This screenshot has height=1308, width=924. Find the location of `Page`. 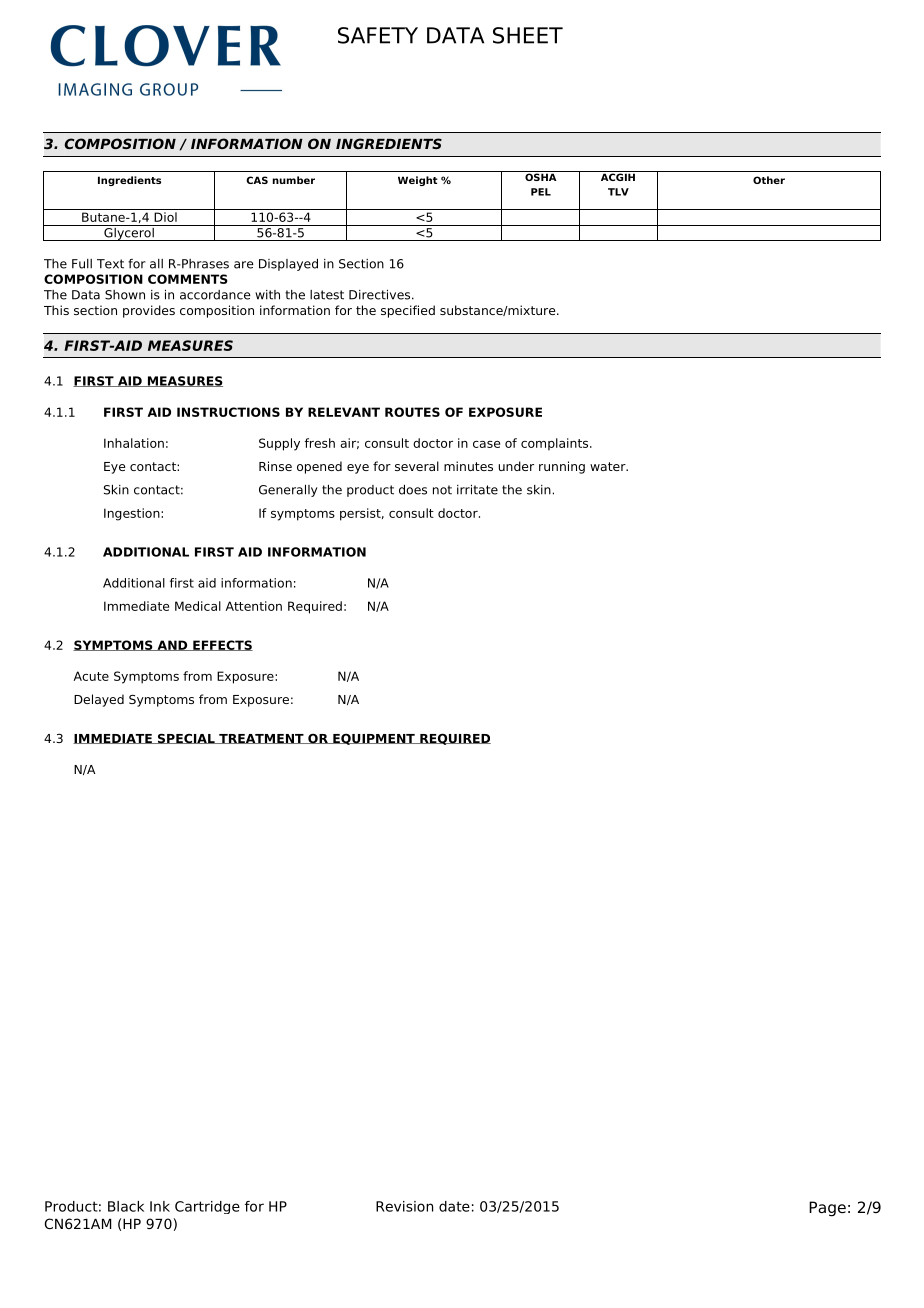

Page is located at coordinates (827, 1209).
